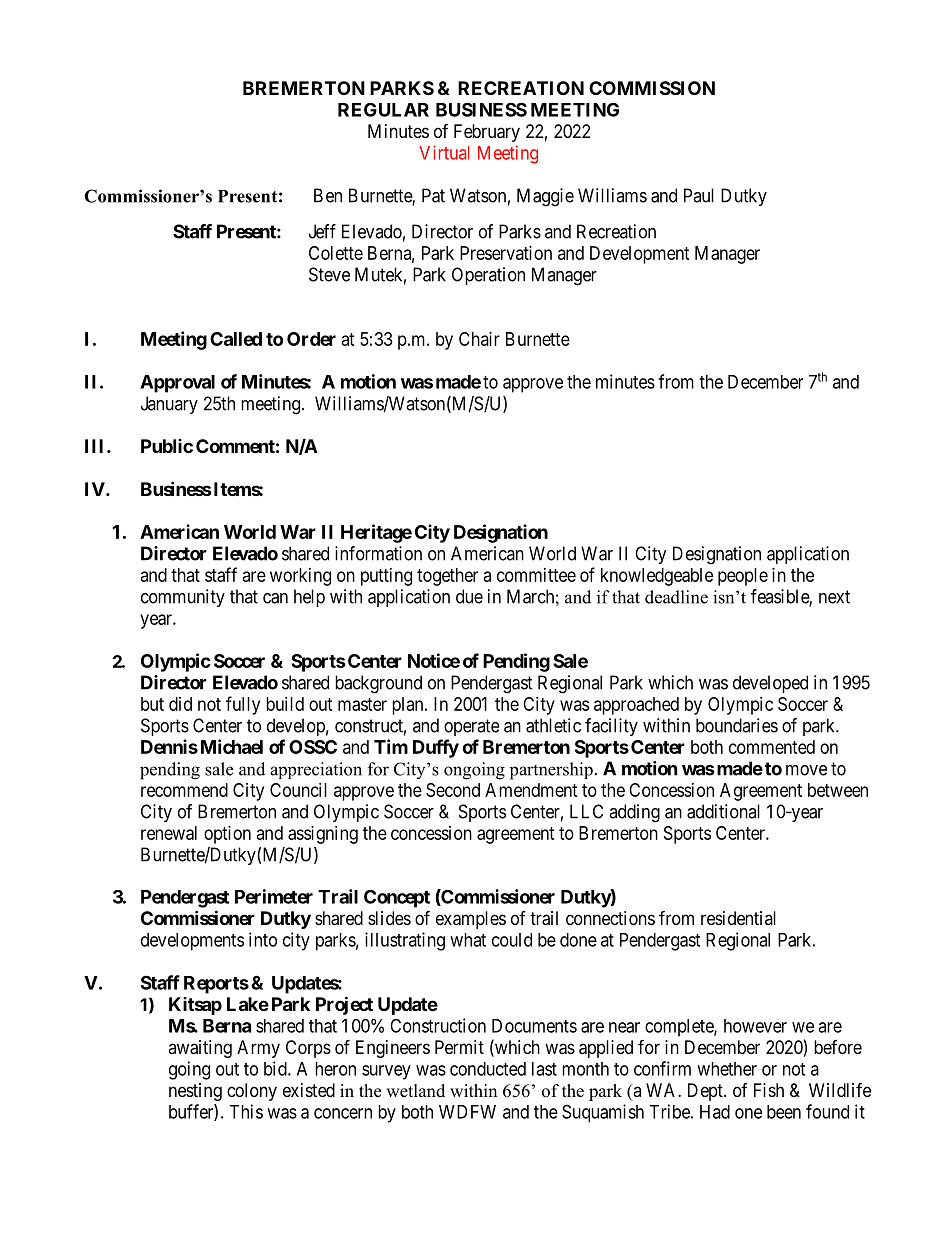 The width and height of the page is (952, 1233). I want to click on Ben, so click(328, 195).
